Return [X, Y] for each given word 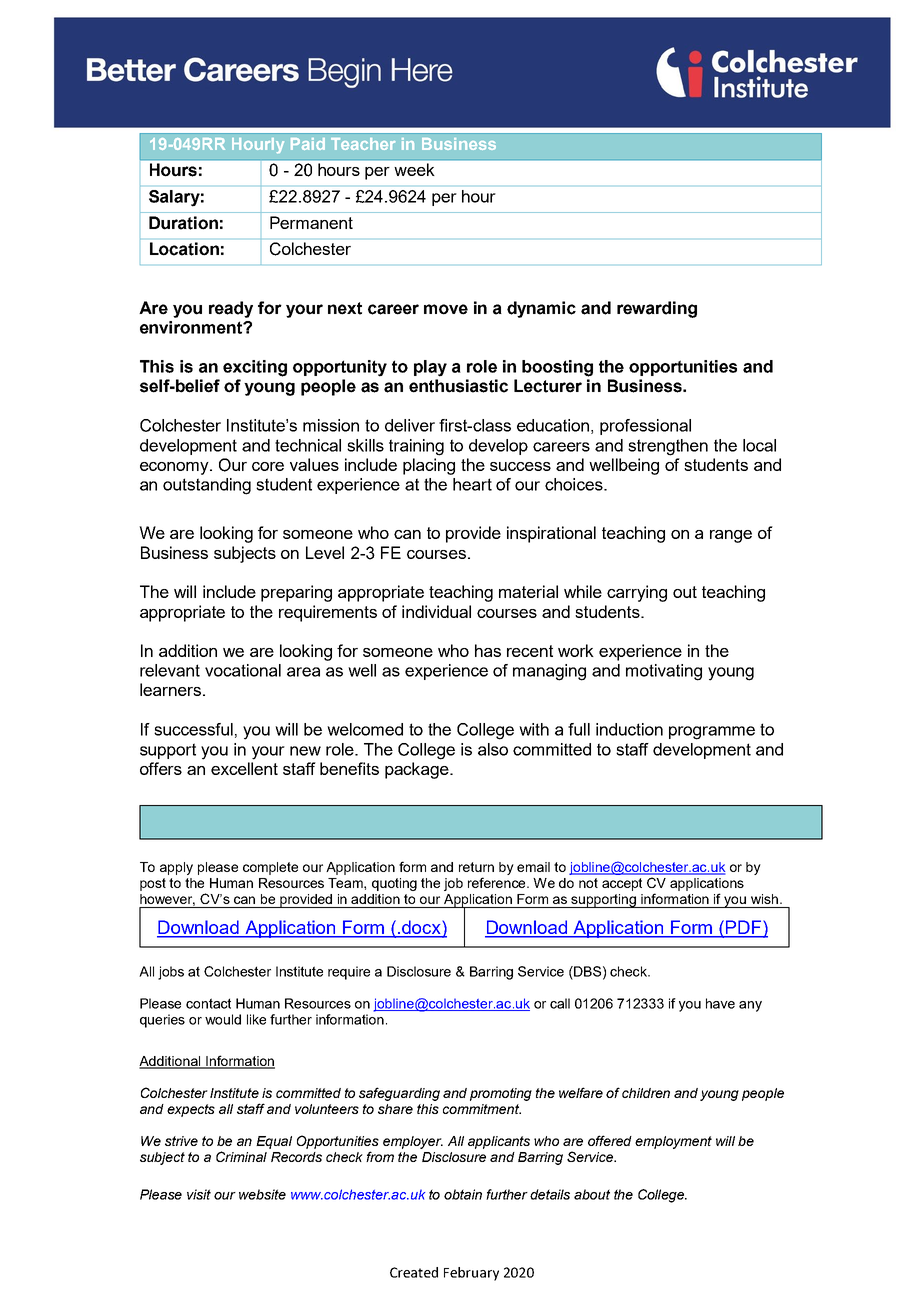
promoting [501, 1094]
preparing [296, 593]
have [720, 1003]
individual [436, 611]
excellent [244, 768]
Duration [183, 223]
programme [712, 733]
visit [199, 1194]
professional [645, 427]
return [476, 867]
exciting [255, 368]
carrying [637, 593]
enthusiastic [458, 386]
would [223, 1019]
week [414, 169]
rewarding [657, 309]
